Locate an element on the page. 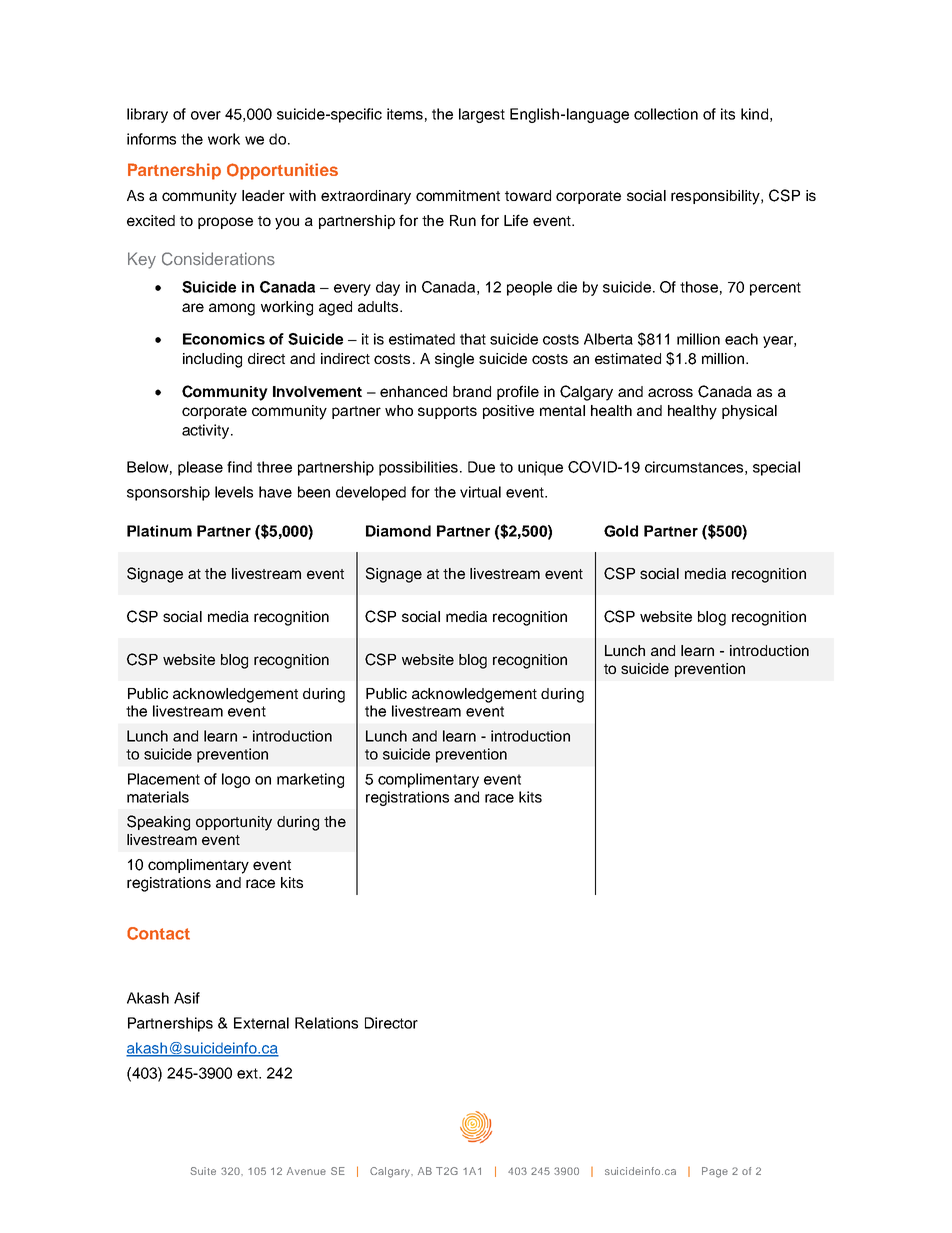 This document has width=952, height=1233. collection is located at coordinates (666, 114).
